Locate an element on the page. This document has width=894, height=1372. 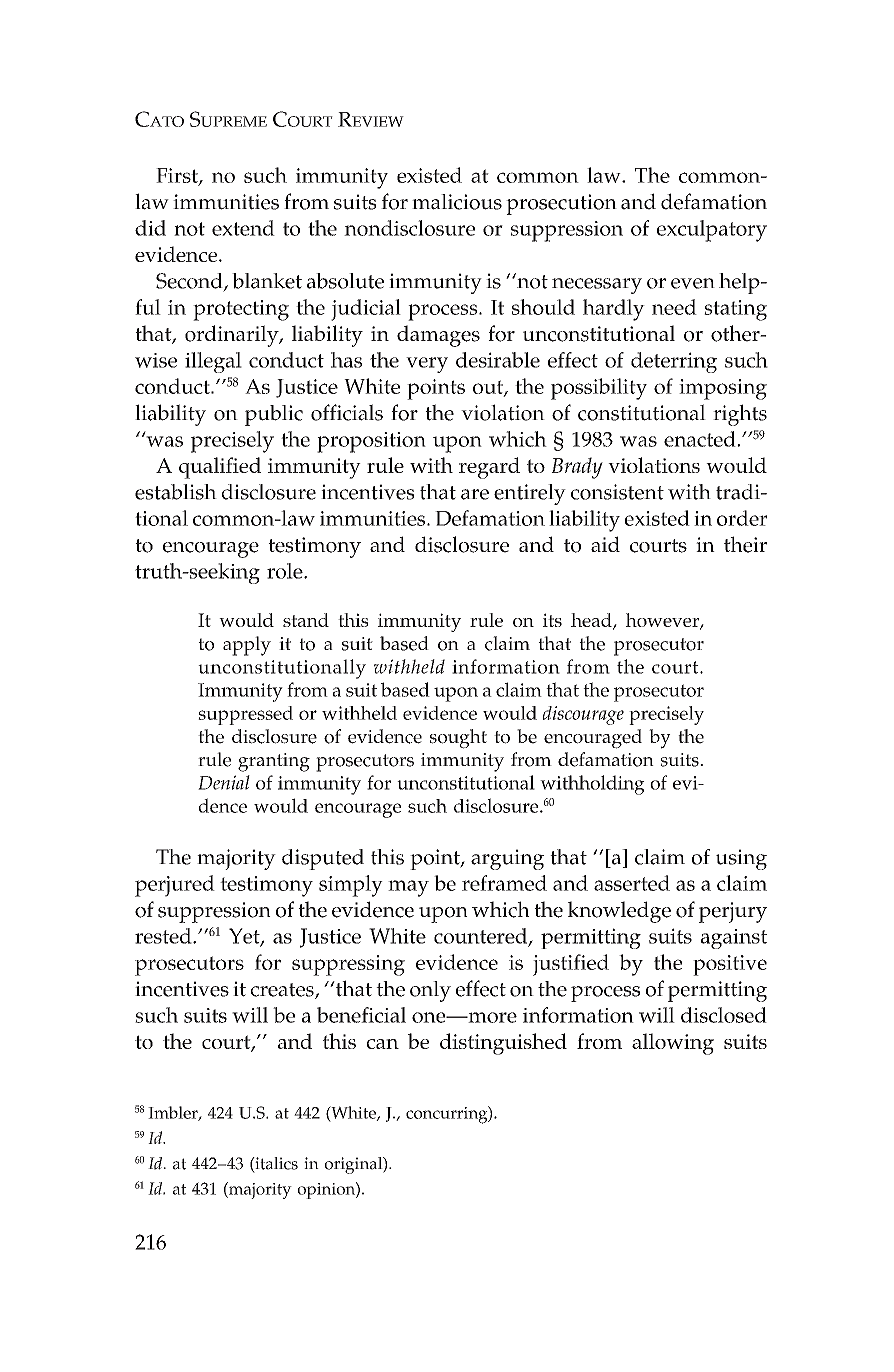
malicious is located at coordinates (457, 202).
